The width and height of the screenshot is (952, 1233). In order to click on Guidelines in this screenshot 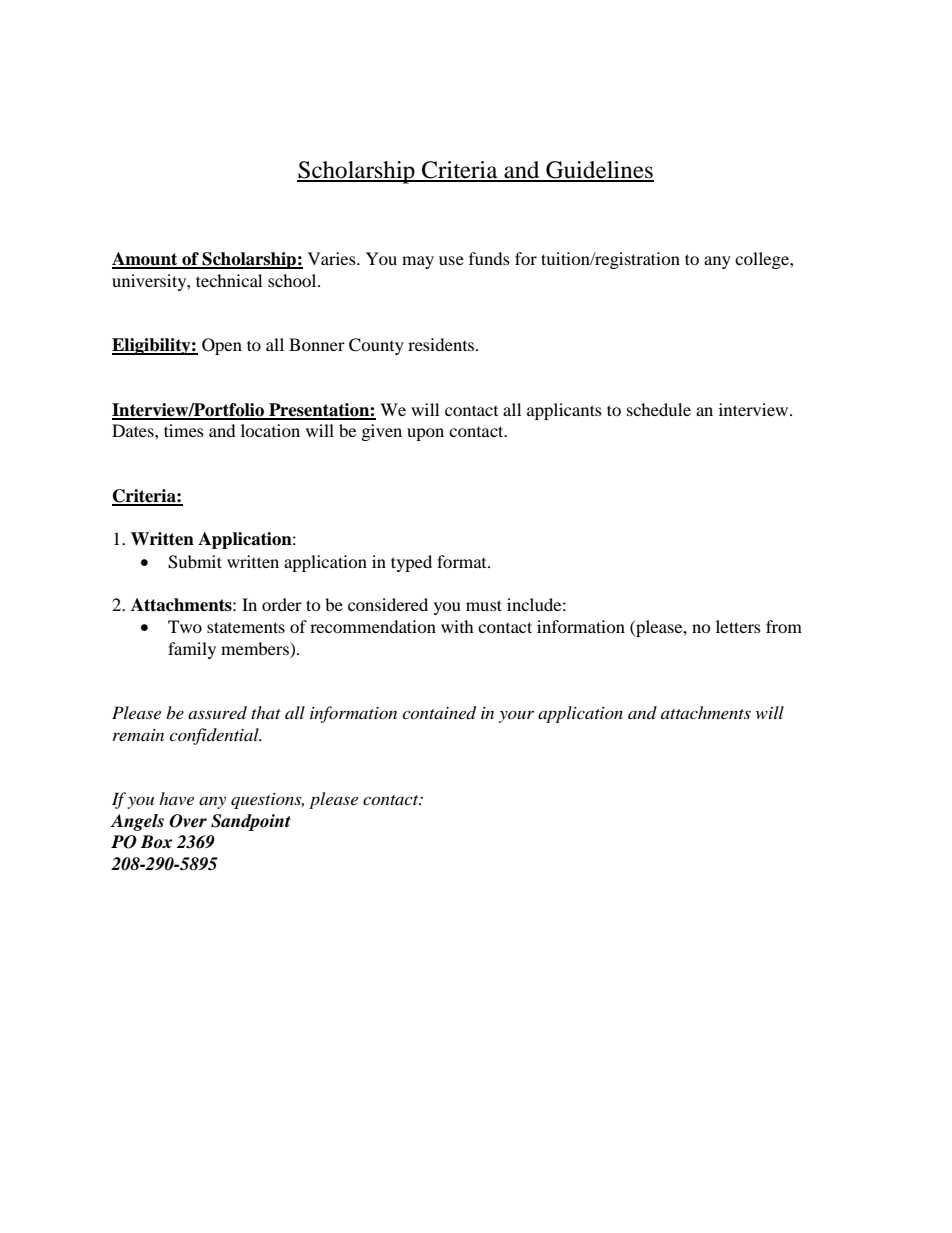, I will do `click(599, 171)`.
